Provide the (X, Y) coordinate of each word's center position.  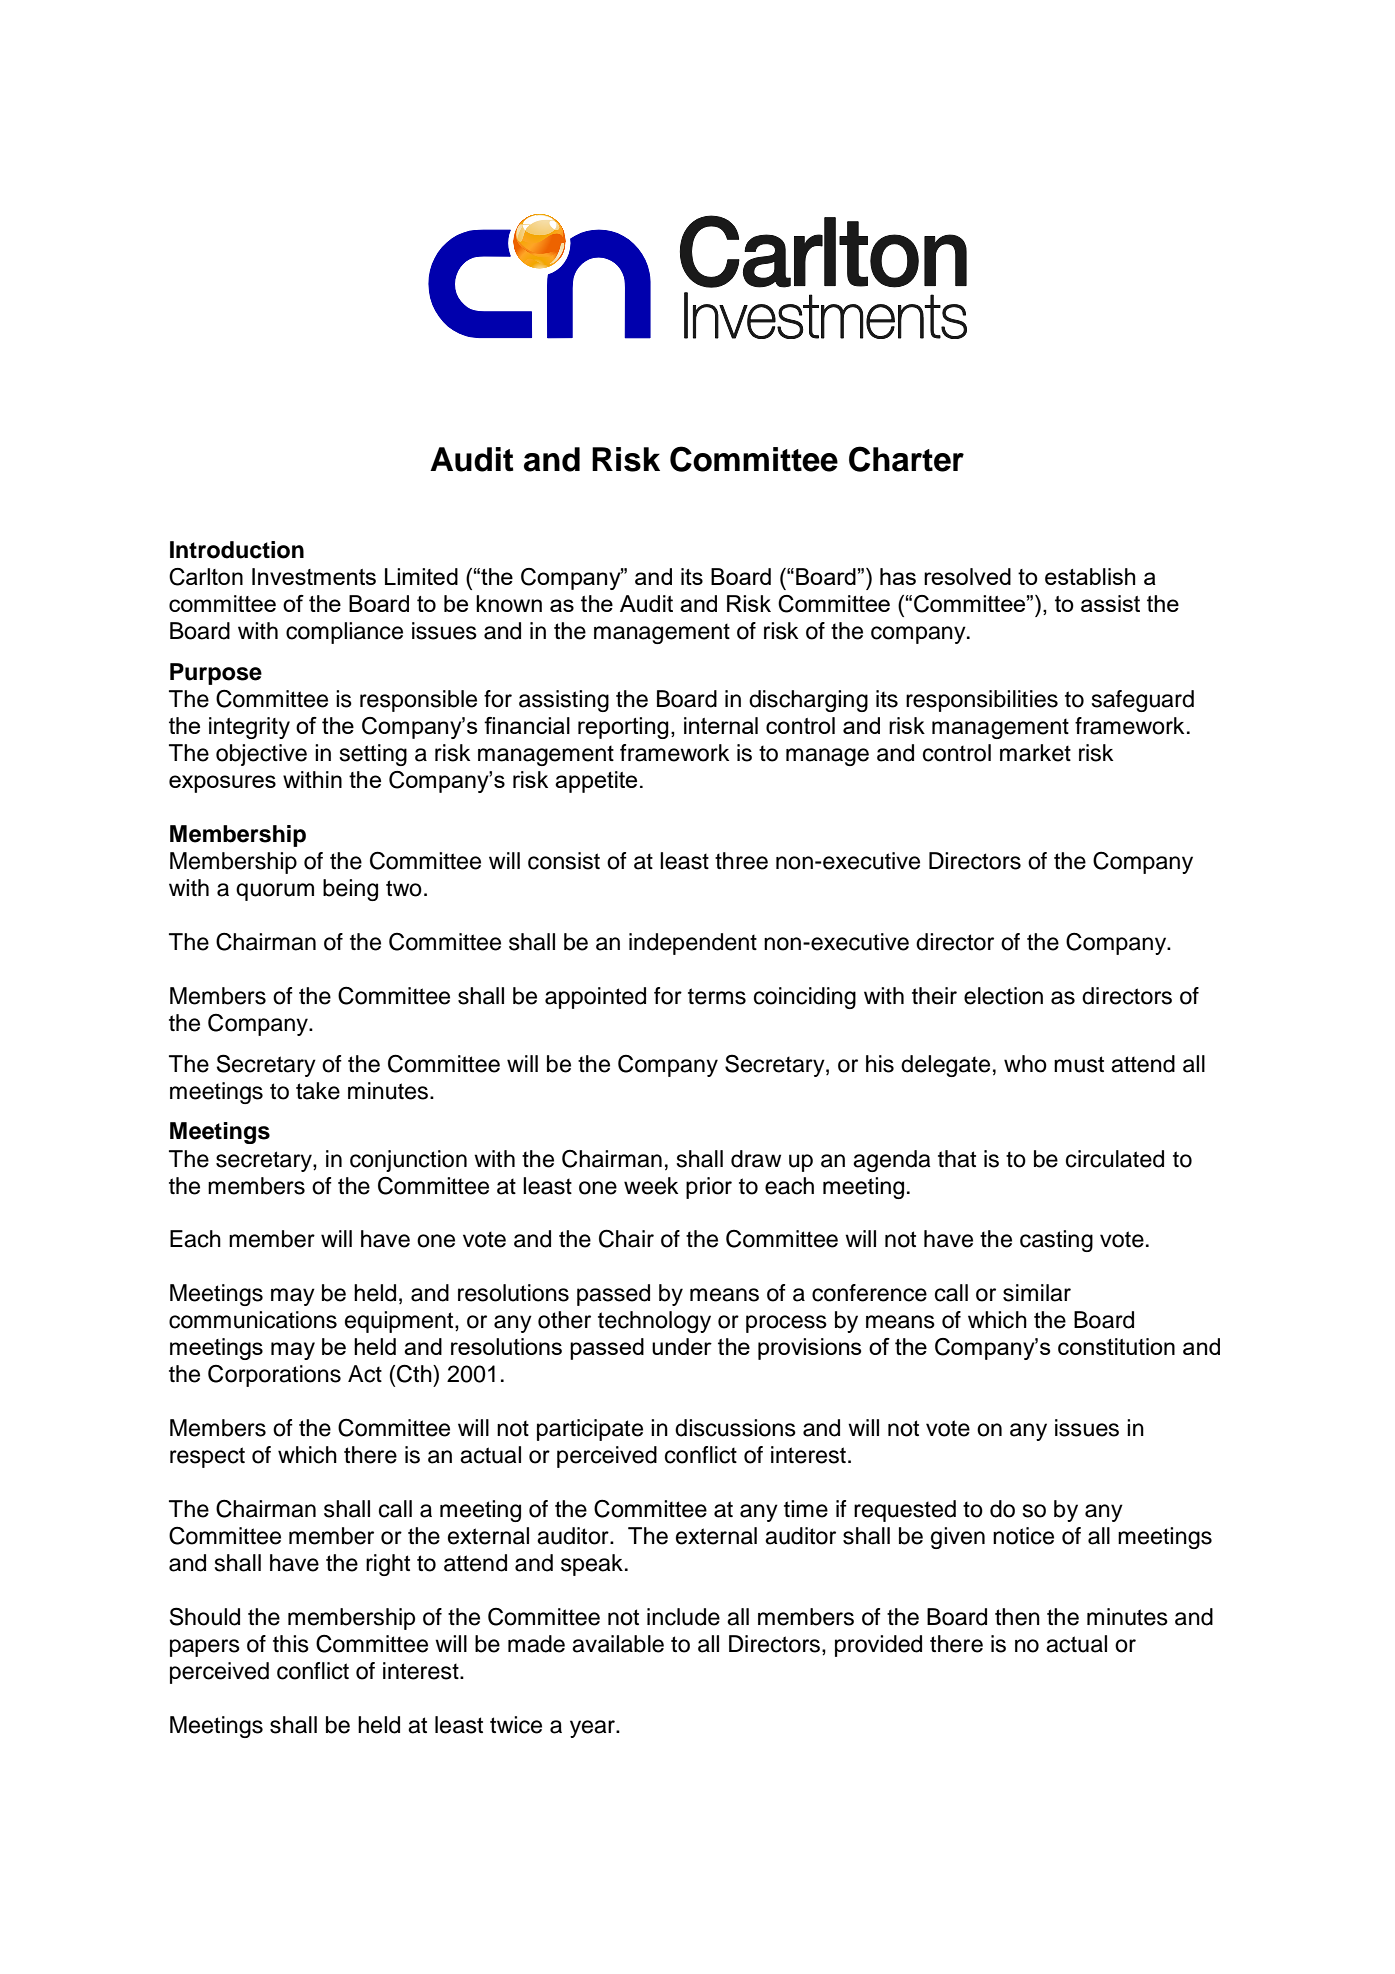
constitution (1116, 1346)
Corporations (274, 1376)
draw (756, 1159)
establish (1090, 576)
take (318, 1091)
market (1035, 753)
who (1025, 1064)
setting (373, 755)
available (618, 1644)
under (682, 1346)
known (509, 603)
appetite (596, 782)
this (291, 1644)
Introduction (237, 550)
